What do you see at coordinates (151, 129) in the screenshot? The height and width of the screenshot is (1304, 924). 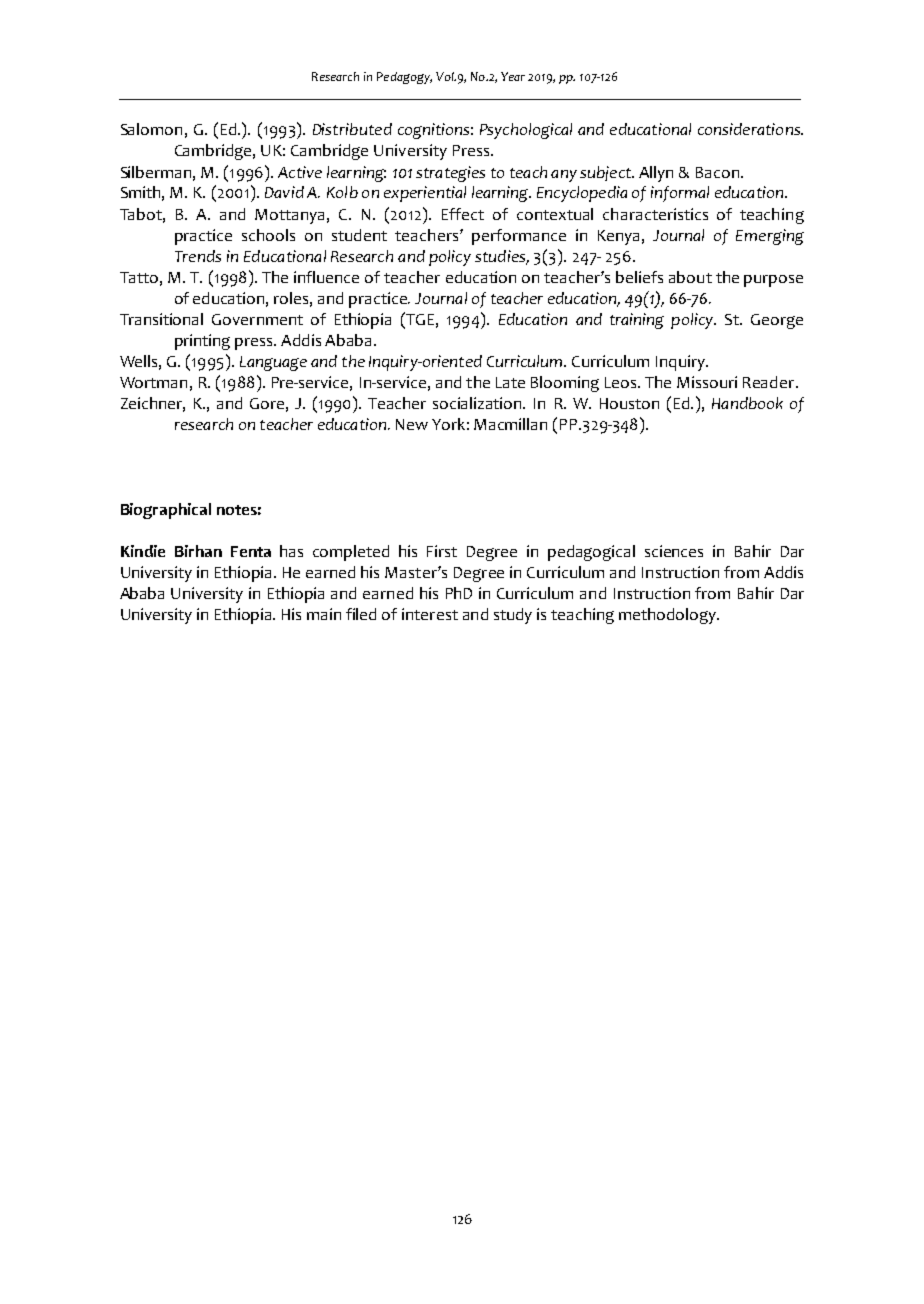 I see `Salomon` at bounding box center [151, 129].
